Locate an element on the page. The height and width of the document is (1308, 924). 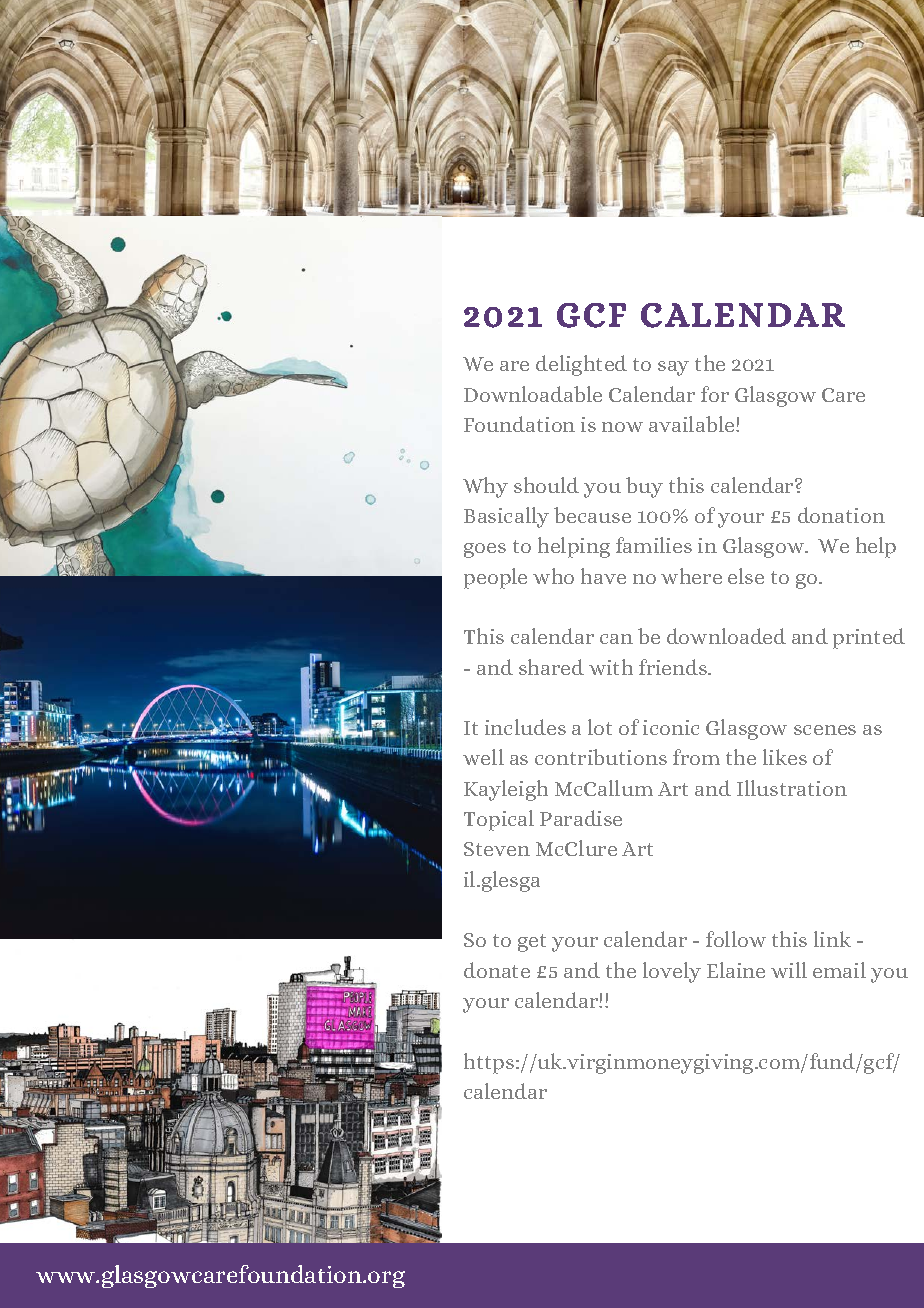
Topical is located at coordinates (499, 820).
